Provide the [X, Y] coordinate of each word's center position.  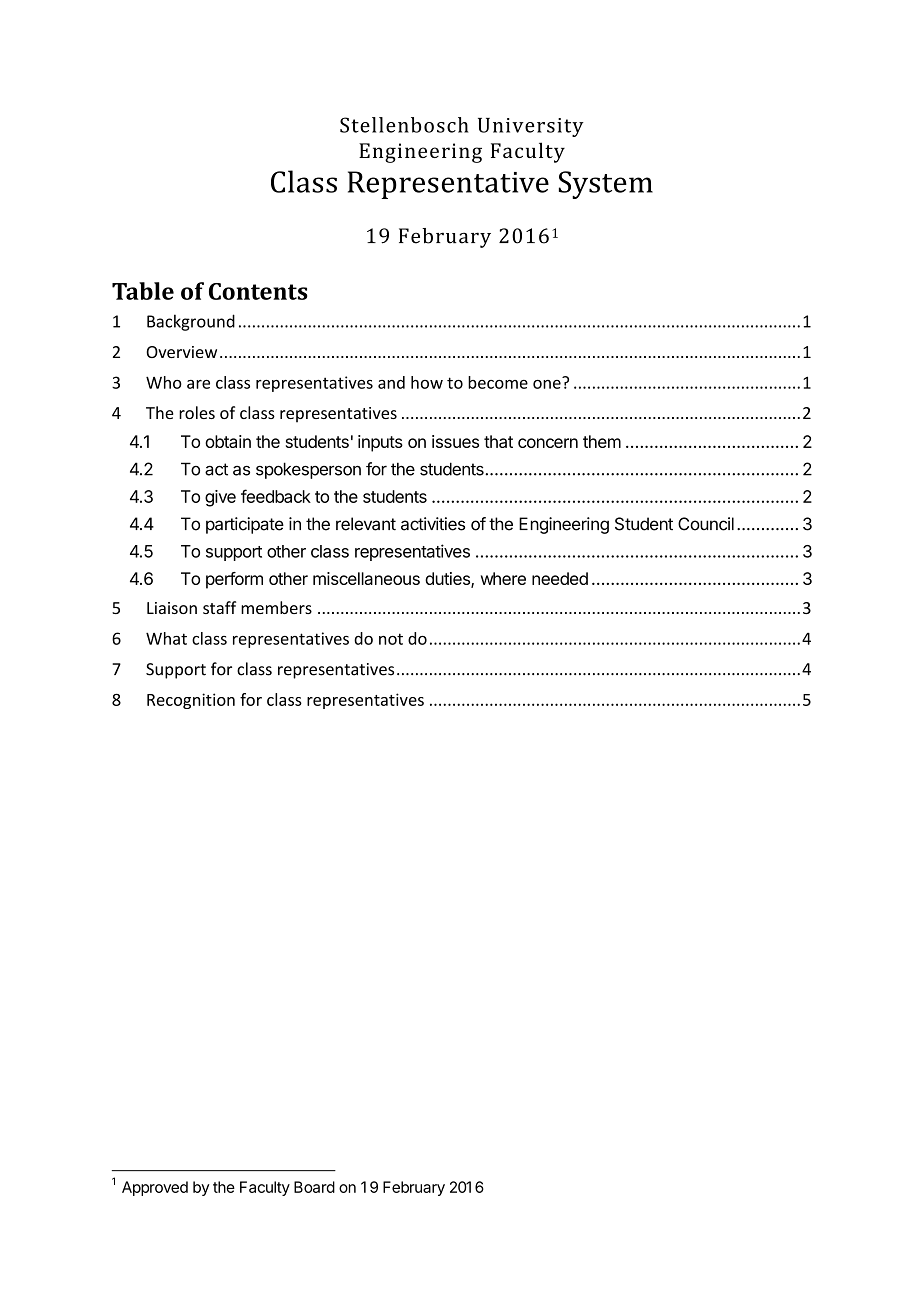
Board [314, 1187]
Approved [155, 1188]
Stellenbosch [404, 125]
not [391, 639]
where [503, 578]
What [166, 638]
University [531, 127]
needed [560, 578]
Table [143, 291]
